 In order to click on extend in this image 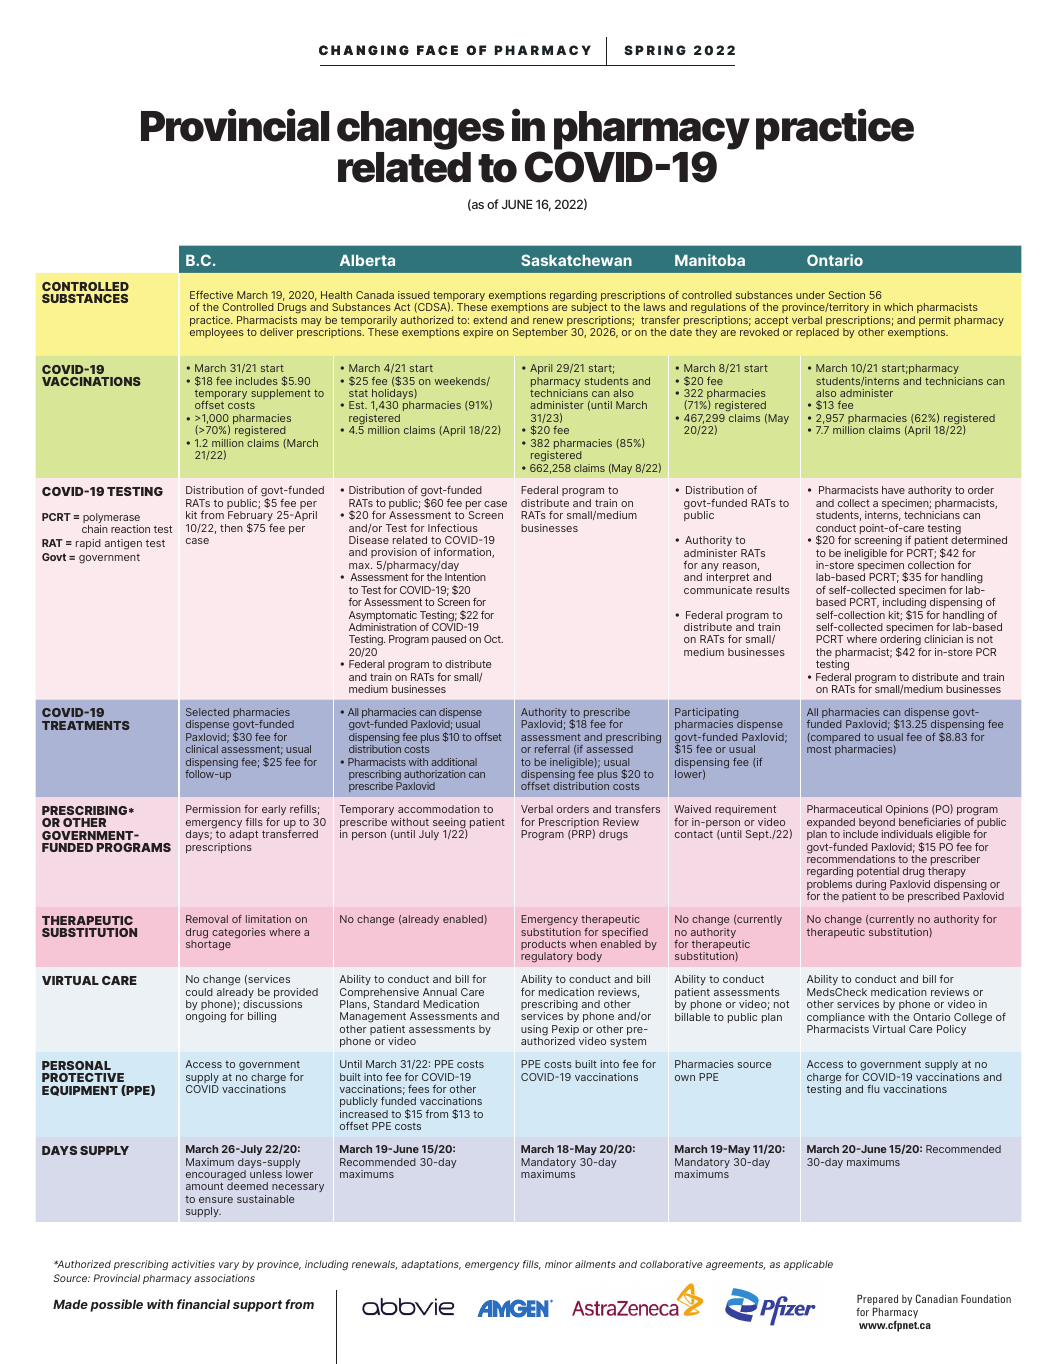, I will do `click(490, 320)`.
